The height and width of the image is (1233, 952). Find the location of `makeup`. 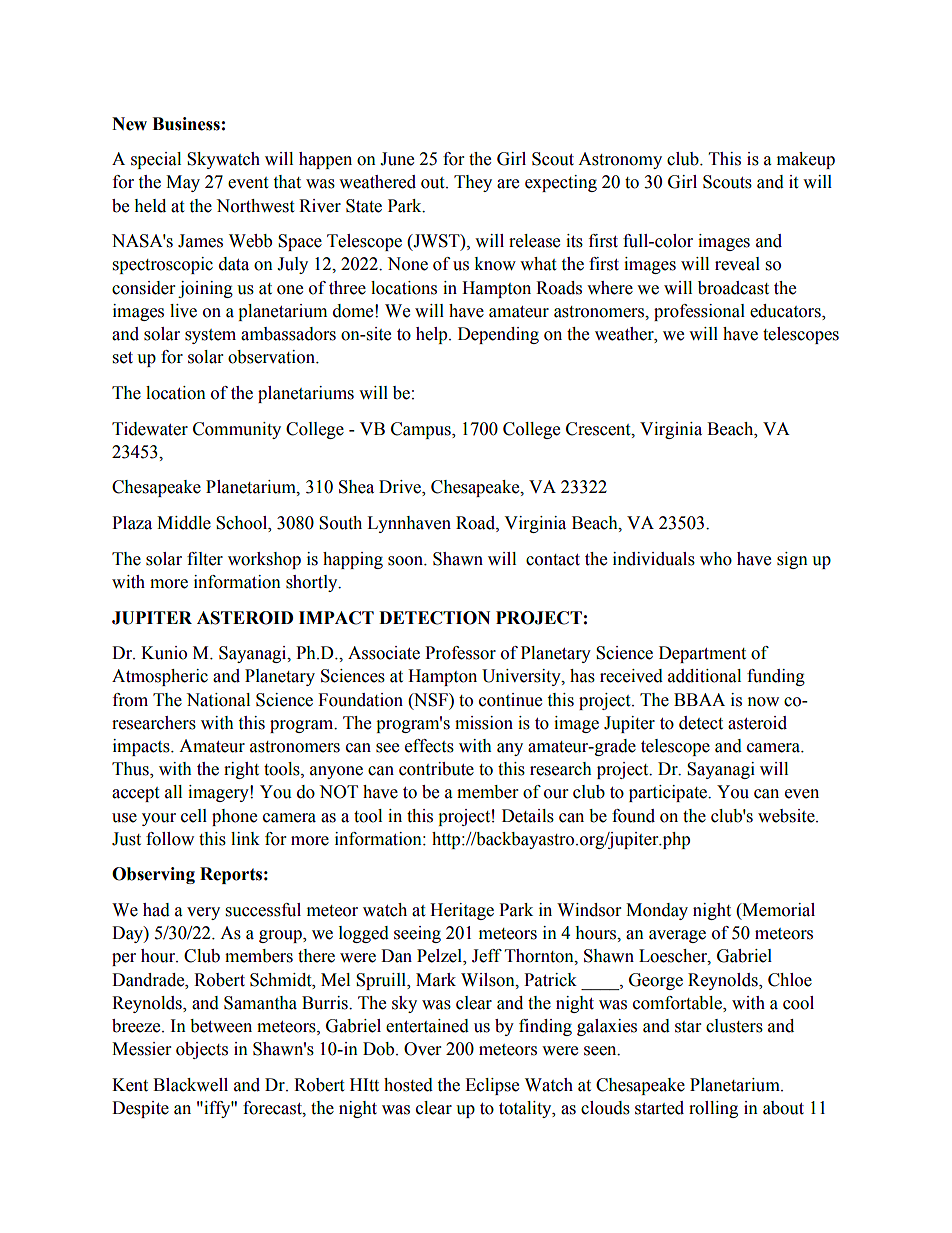

makeup is located at coordinates (806, 160).
